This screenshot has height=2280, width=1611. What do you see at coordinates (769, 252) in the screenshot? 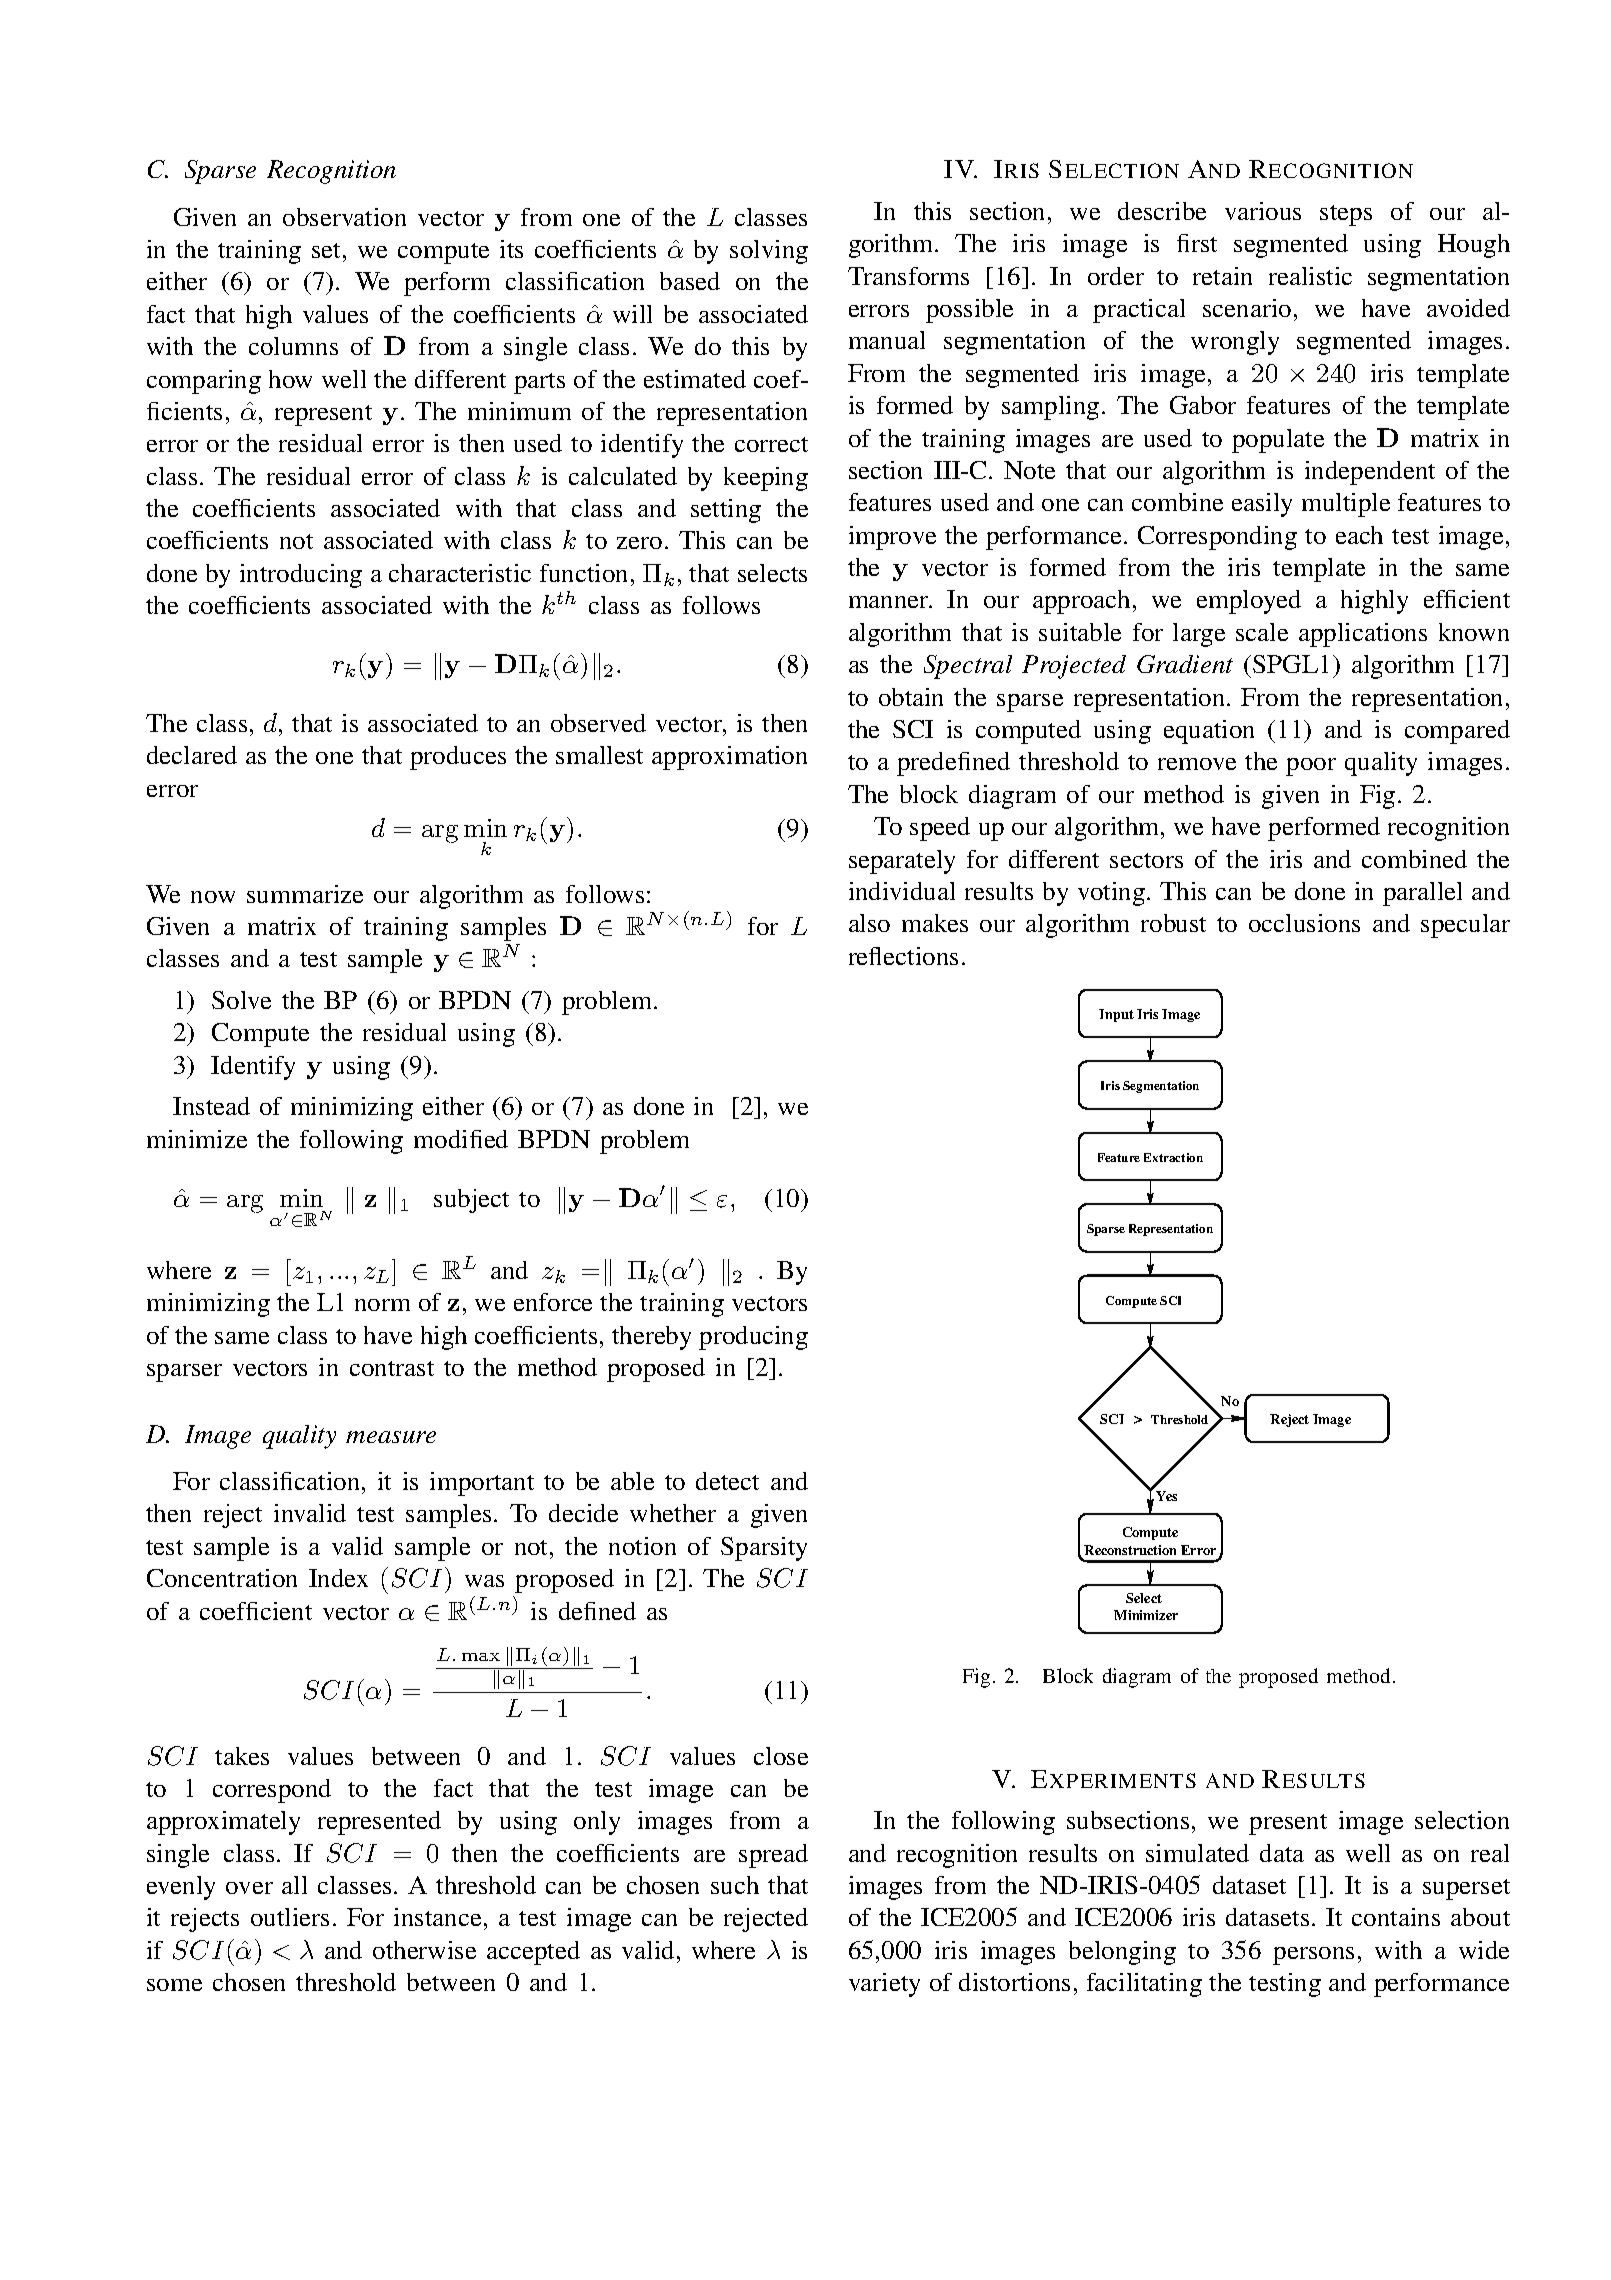
I see `solving` at bounding box center [769, 252].
